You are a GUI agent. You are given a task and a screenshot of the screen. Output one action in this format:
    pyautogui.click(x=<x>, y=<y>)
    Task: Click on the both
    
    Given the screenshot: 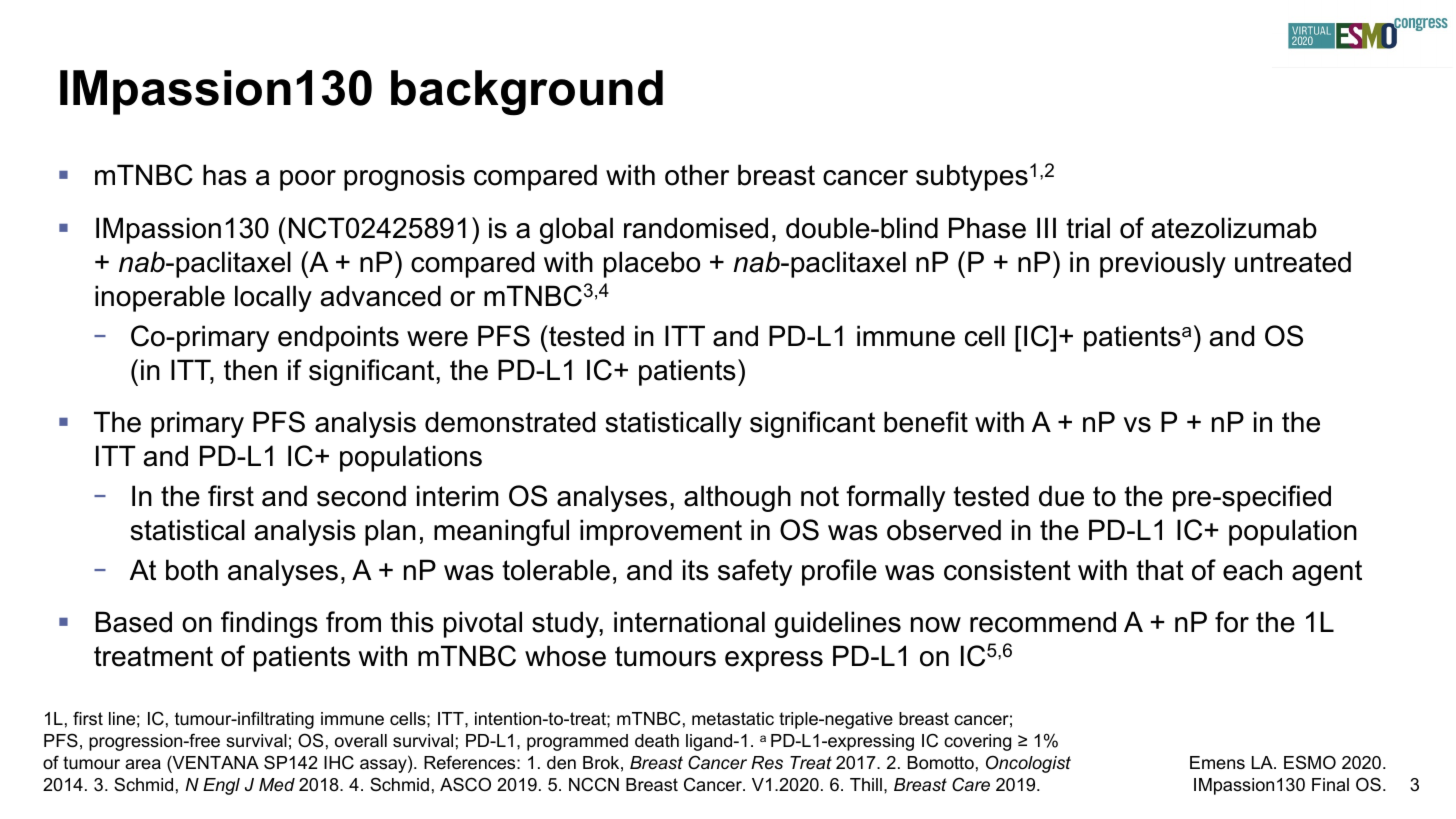 What is the action you would take?
    pyautogui.click(x=192, y=570)
